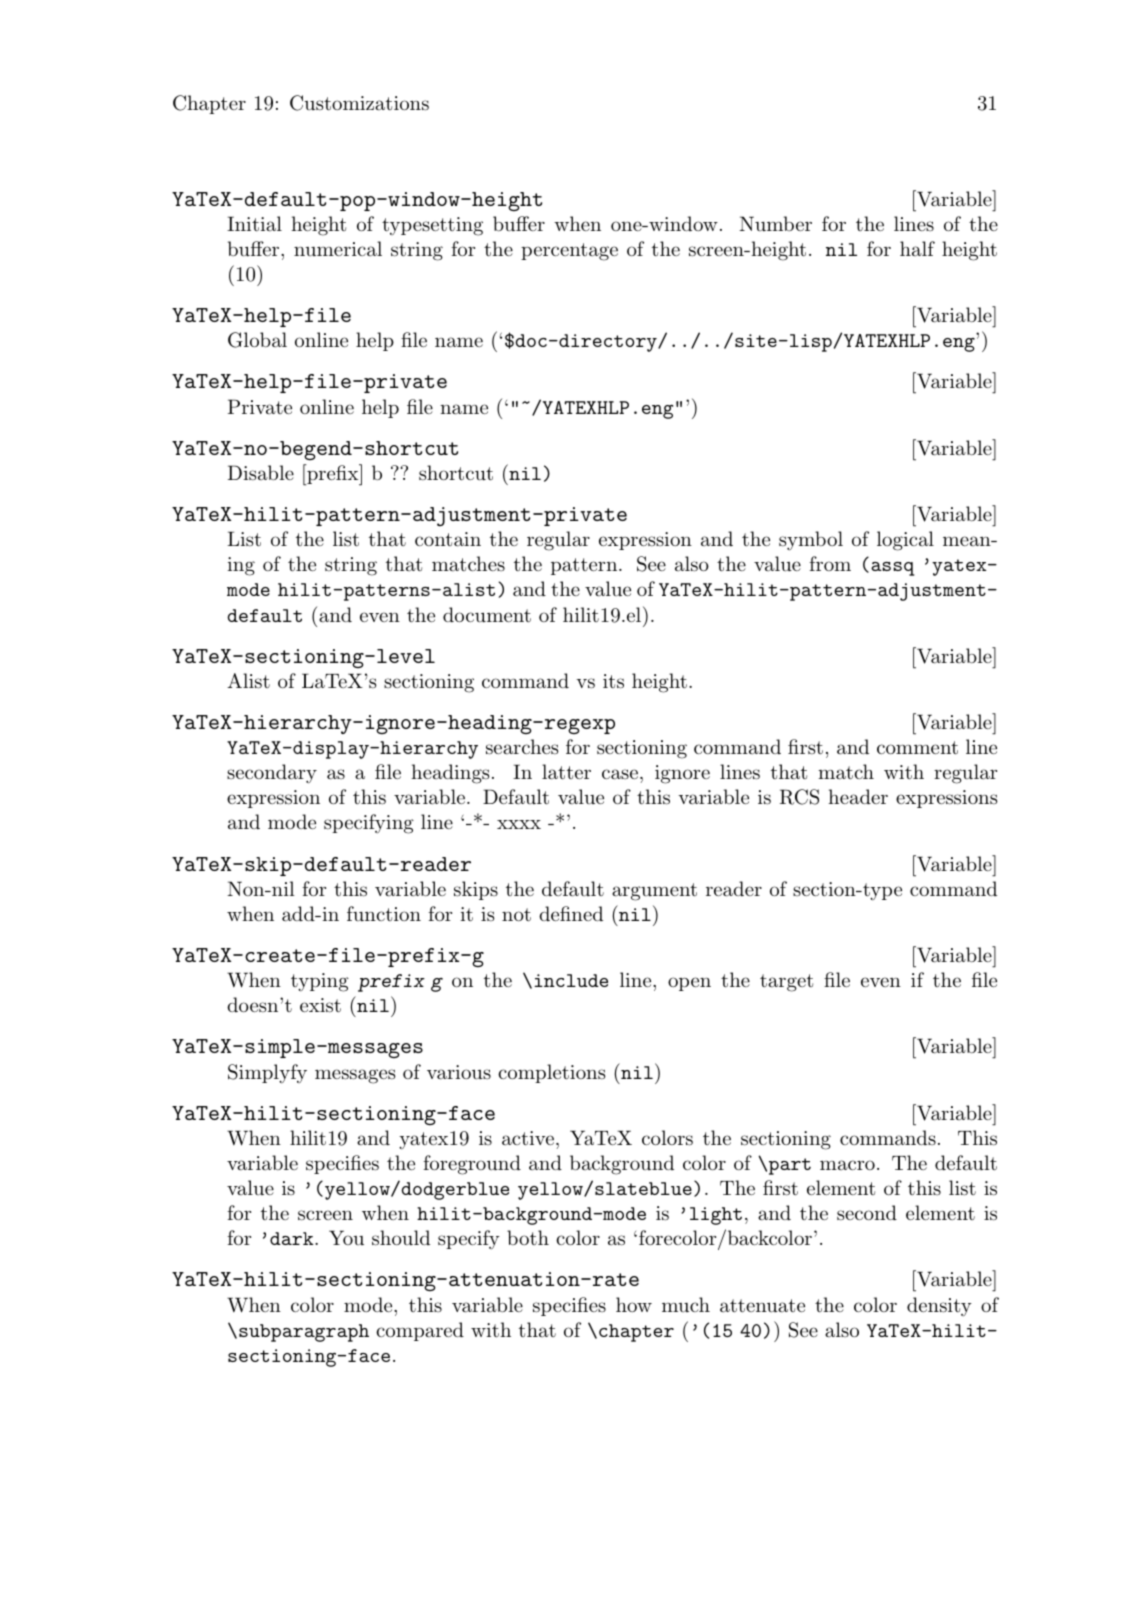  What do you see at coordinates (847, 1165) in the screenshot?
I see `macro` at bounding box center [847, 1165].
